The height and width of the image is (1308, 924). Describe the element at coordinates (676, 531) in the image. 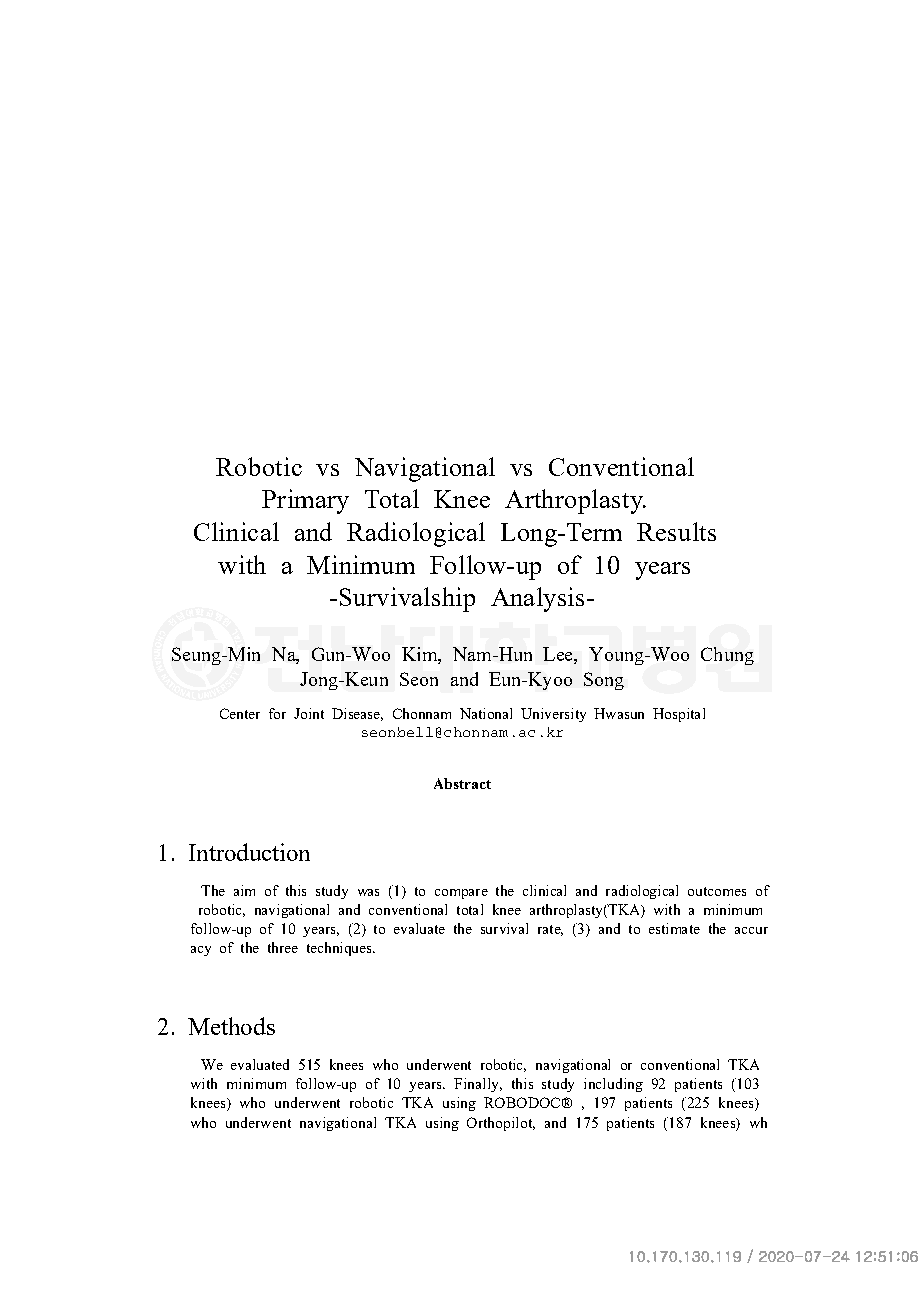

I see `Results` at that location.
